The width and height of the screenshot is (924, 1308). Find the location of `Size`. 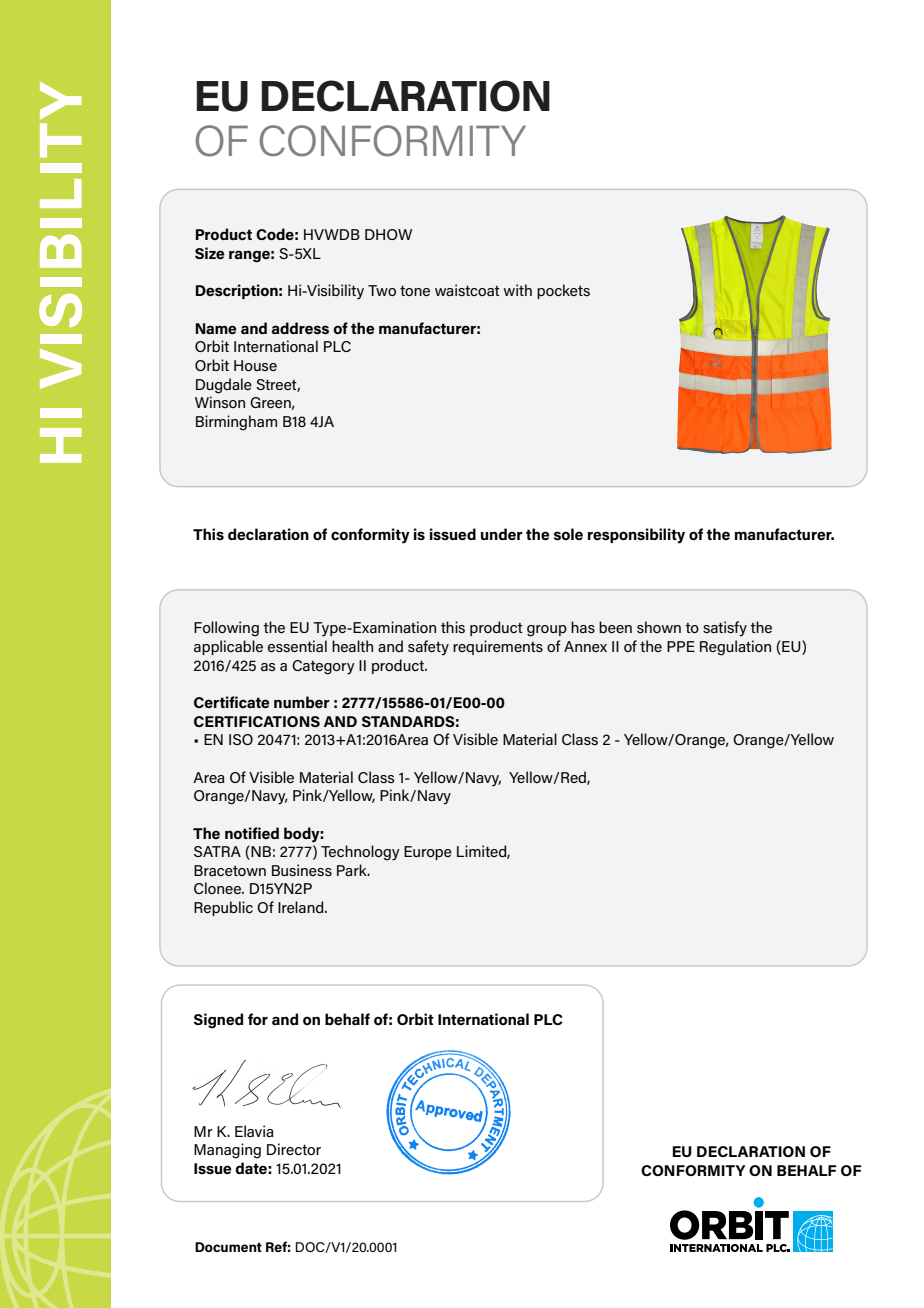

Size is located at coordinates (210, 253).
